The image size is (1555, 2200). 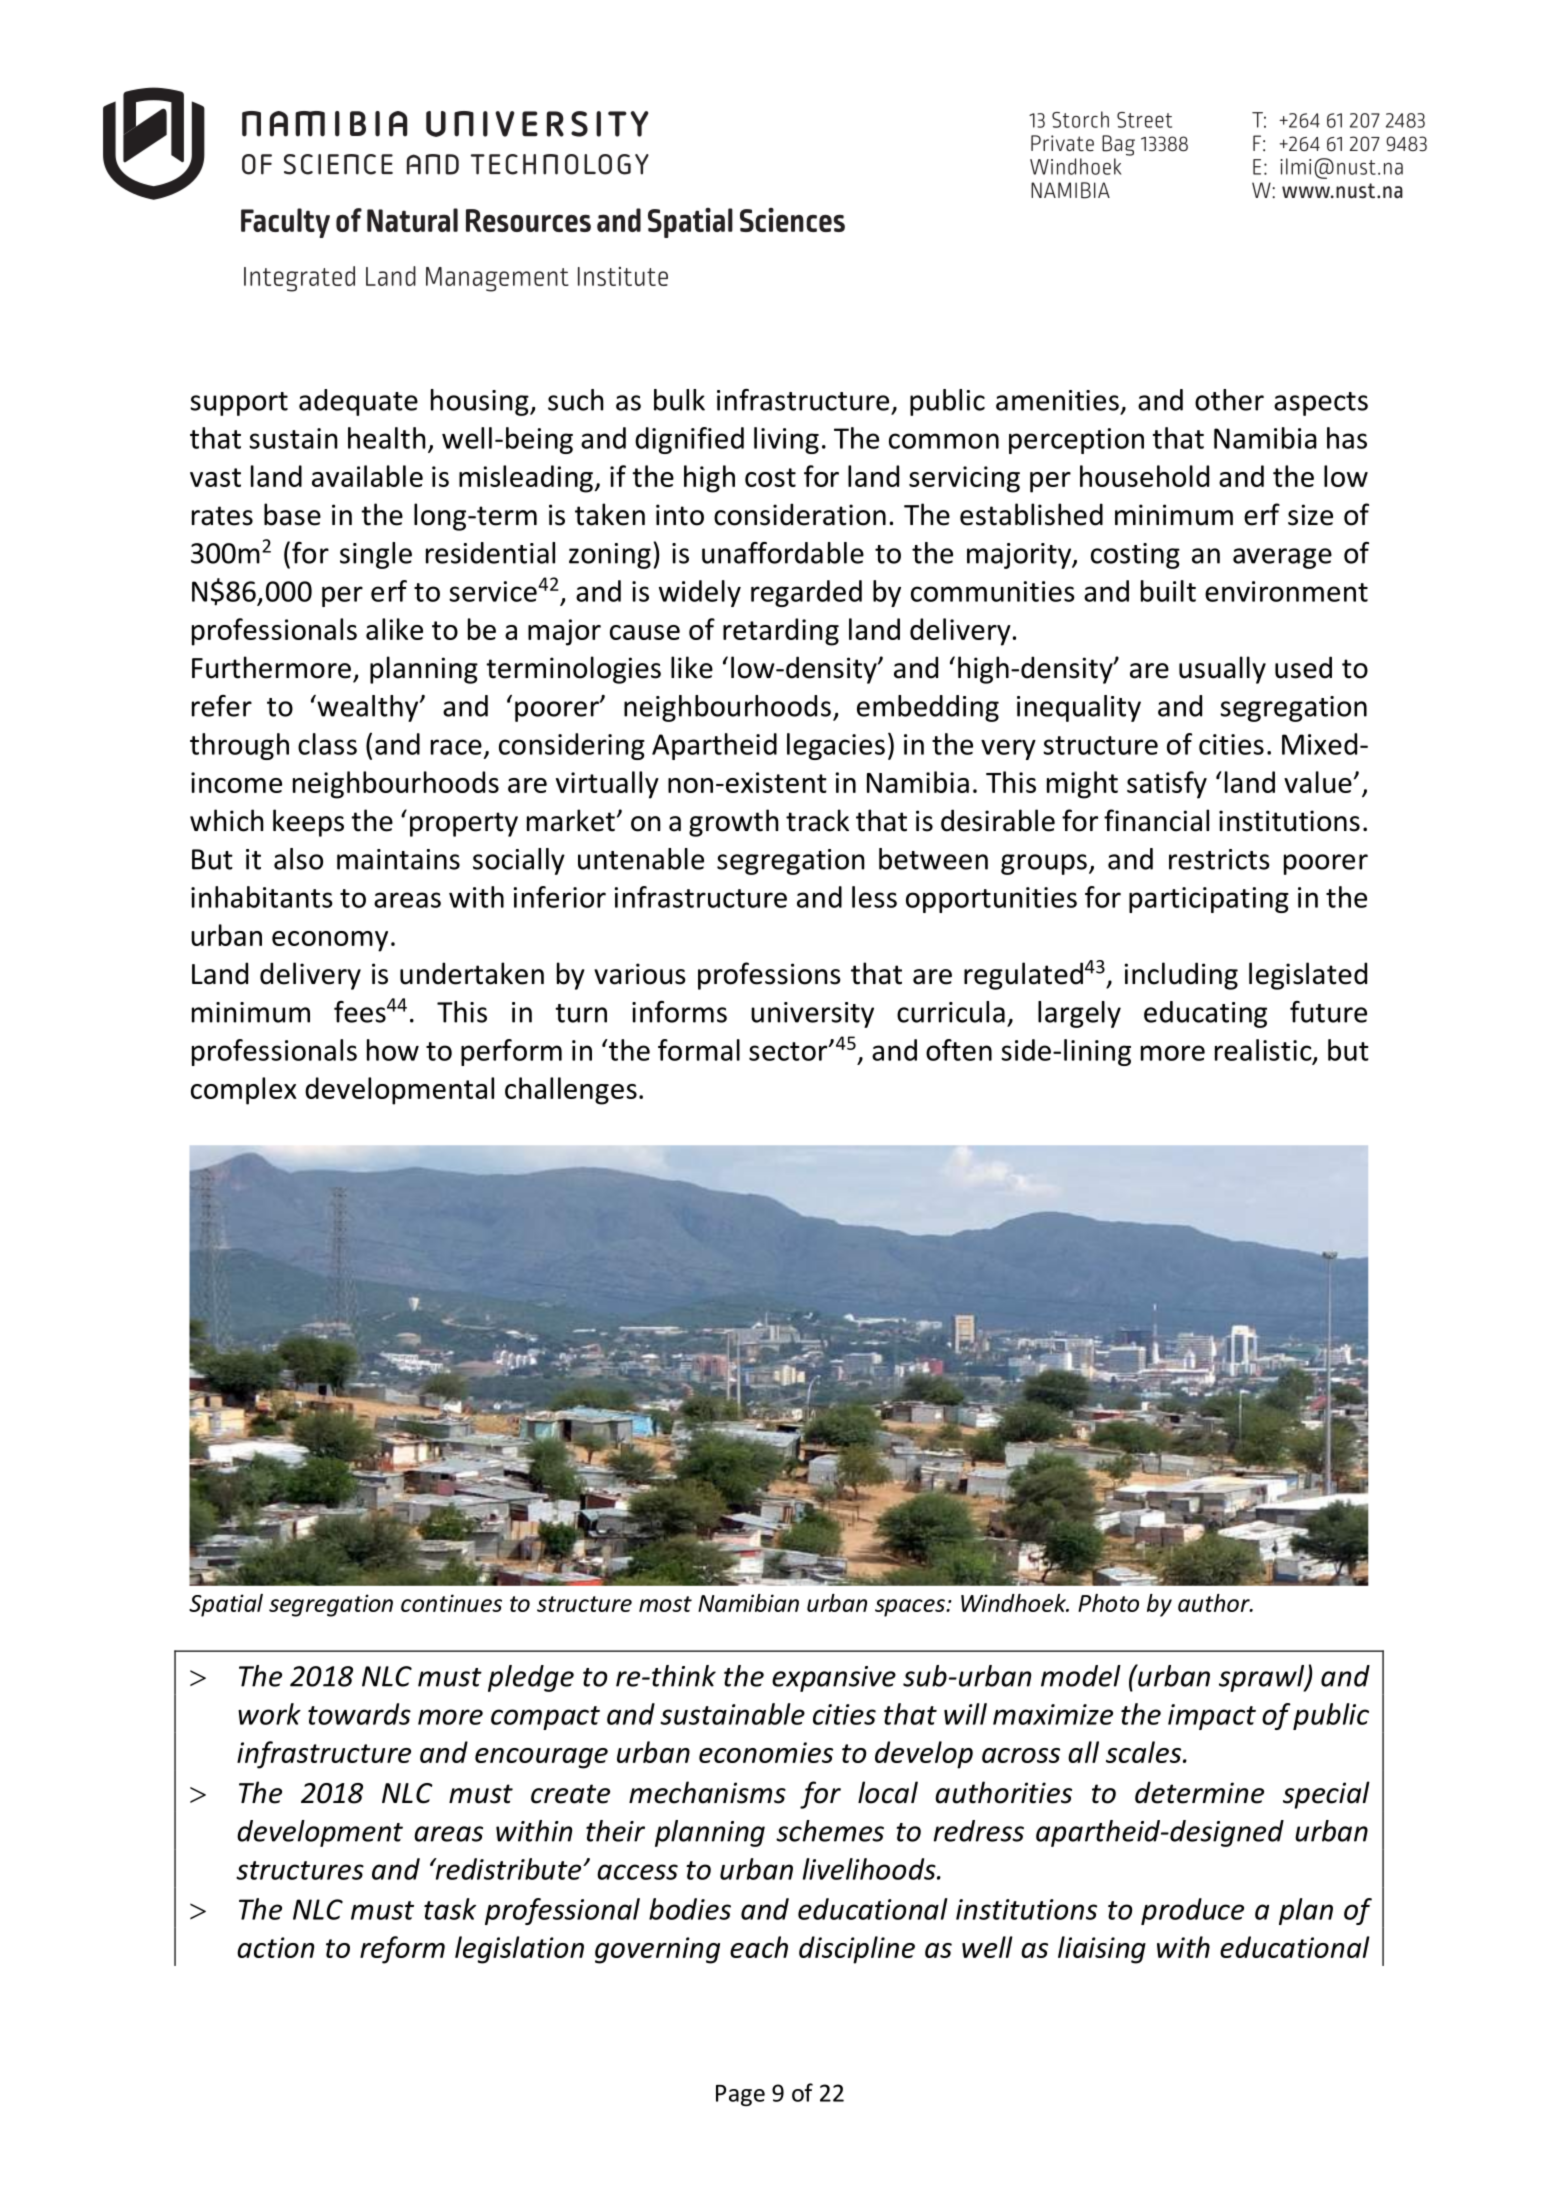 I want to click on Sciences, so click(x=792, y=220).
